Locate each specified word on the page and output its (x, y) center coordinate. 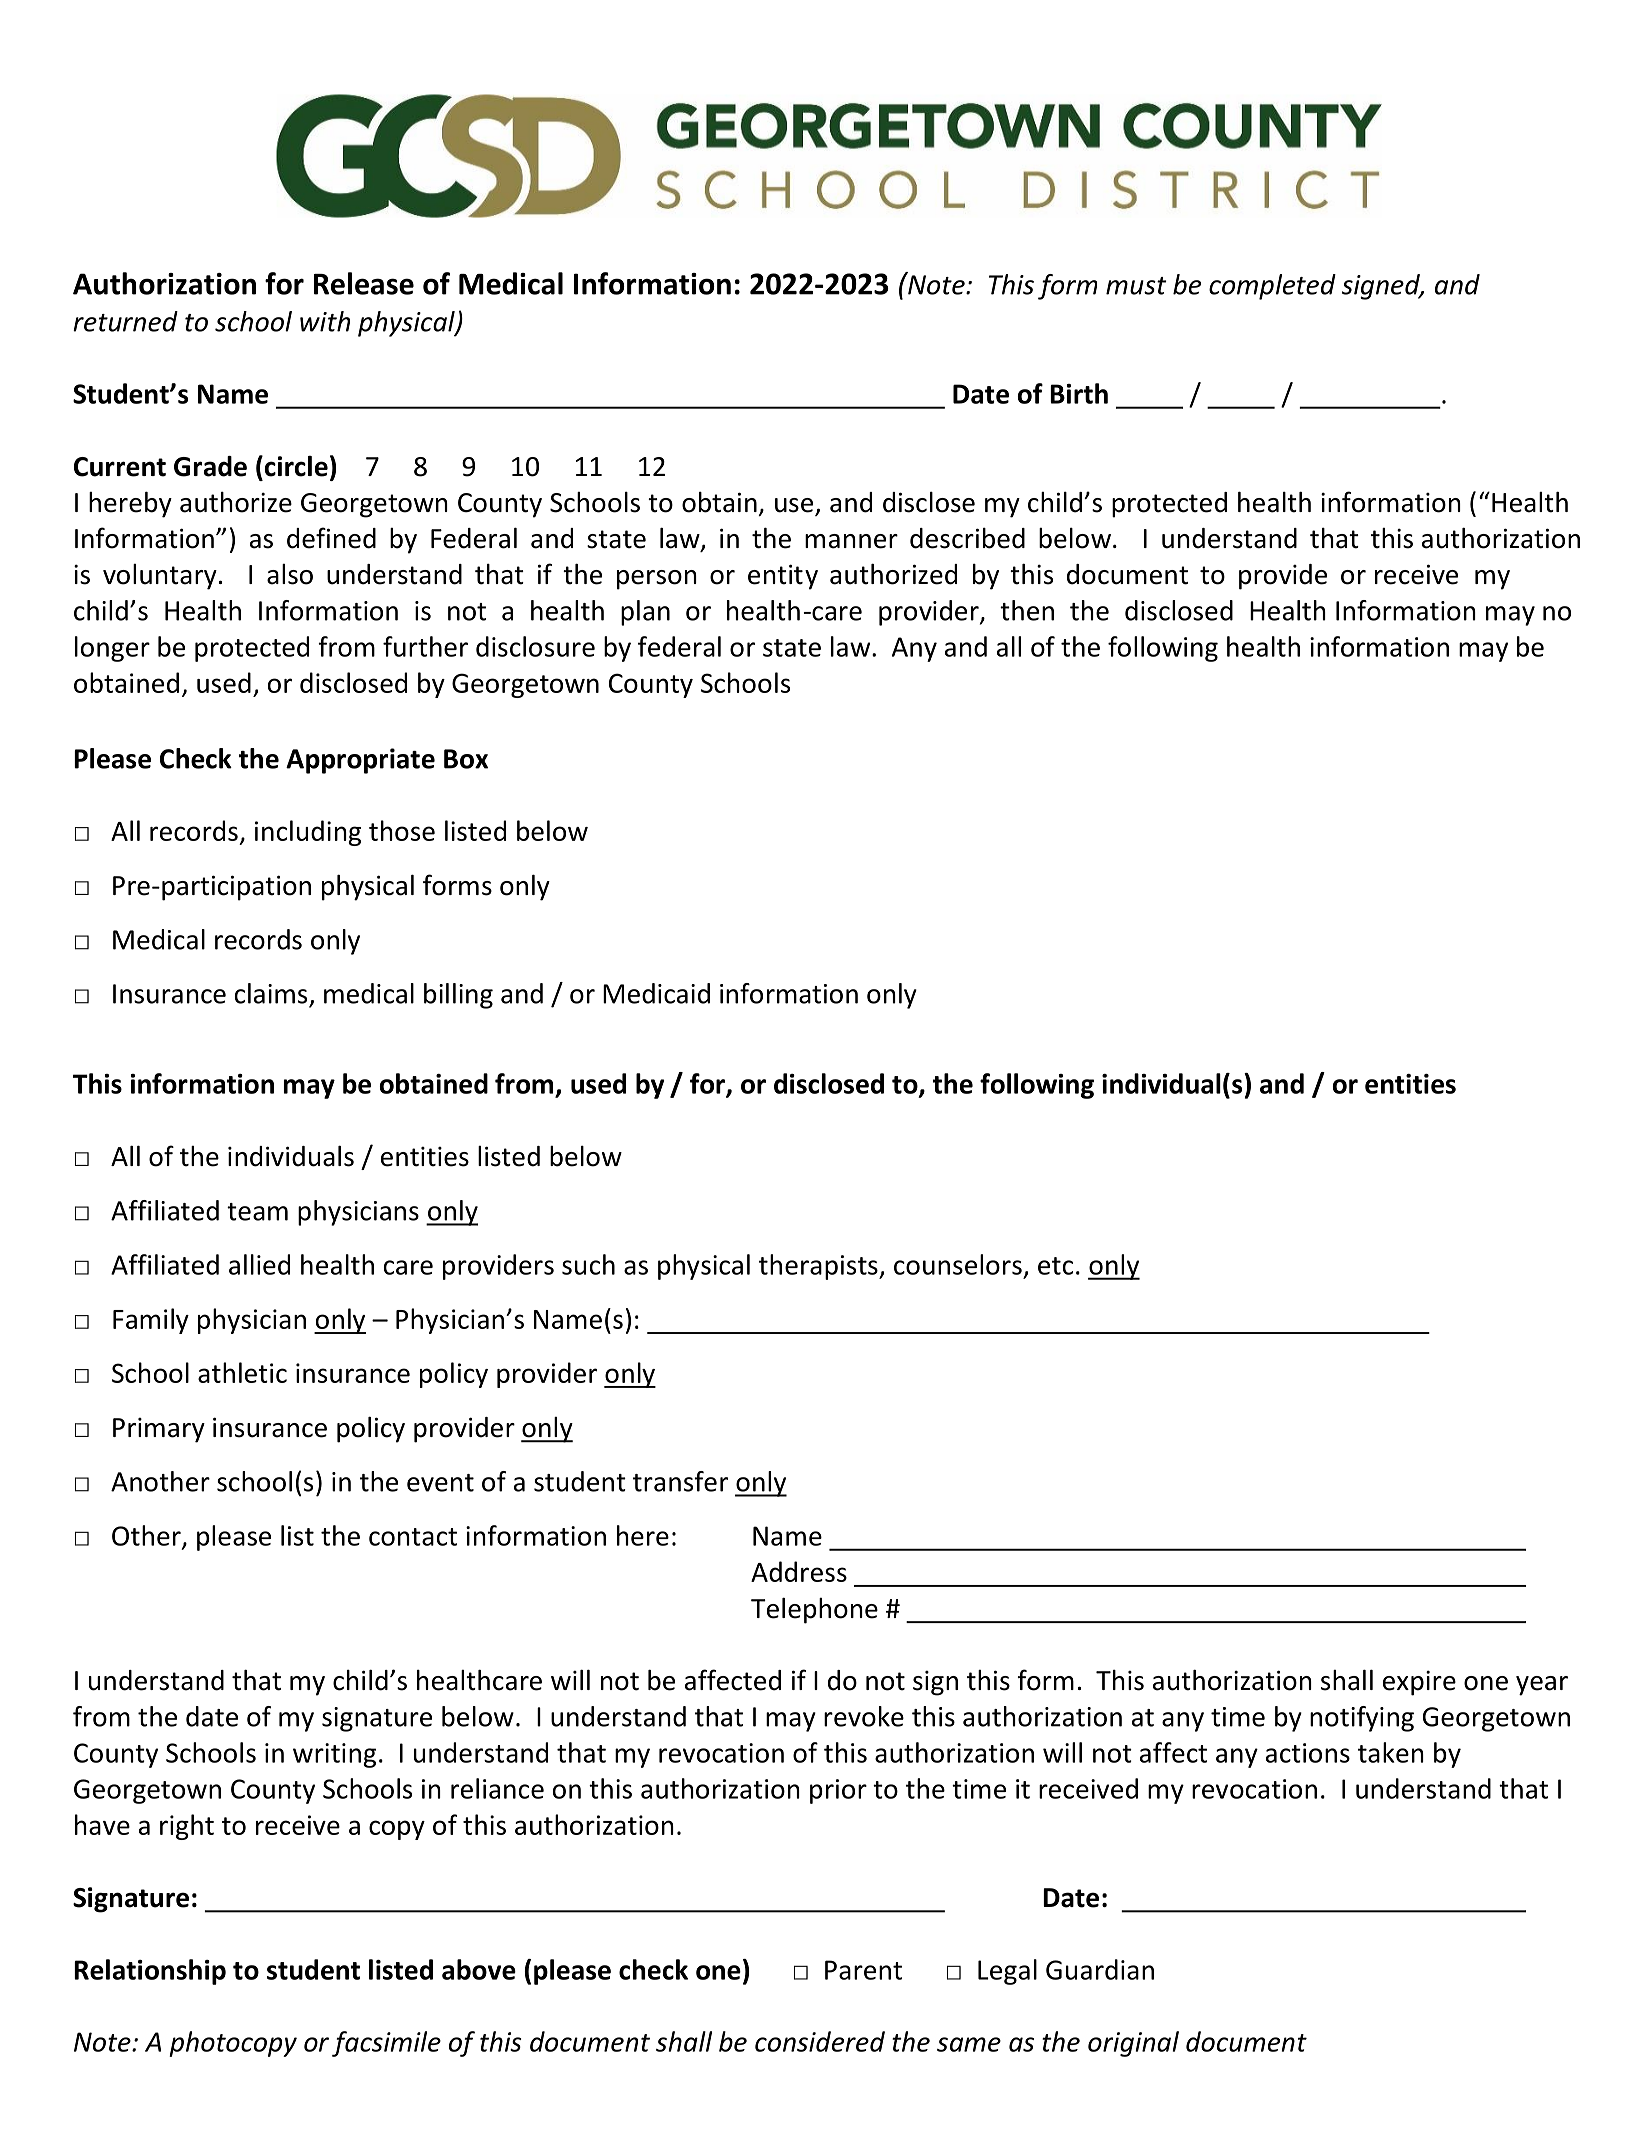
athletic (242, 1372)
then (1027, 610)
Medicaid (656, 993)
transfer (680, 1481)
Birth (1079, 393)
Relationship (150, 1972)
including (308, 833)
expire (1419, 1683)
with (325, 321)
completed (1272, 287)
